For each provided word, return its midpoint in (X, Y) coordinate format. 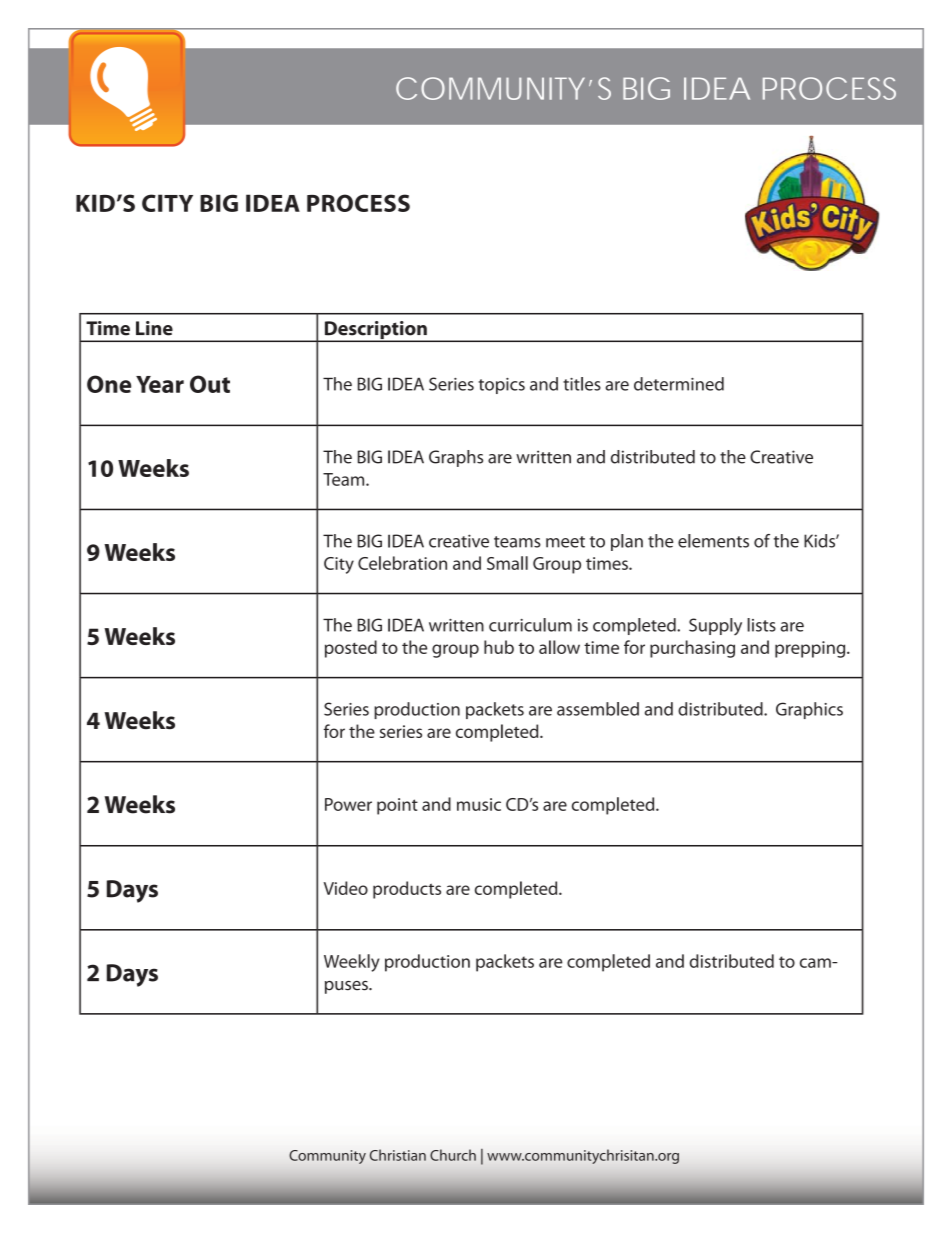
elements (713, 541)
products (407, 890)
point (397, 806)
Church (453, 1155)
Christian (398, 1155)
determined (679, 384)
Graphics (809, 710)
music (479, 804)
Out (210, 384)
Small (507, 563)
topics (501, 386)
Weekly (352, 963)
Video (346, 888)
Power (348, 804)
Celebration (402, 563)
